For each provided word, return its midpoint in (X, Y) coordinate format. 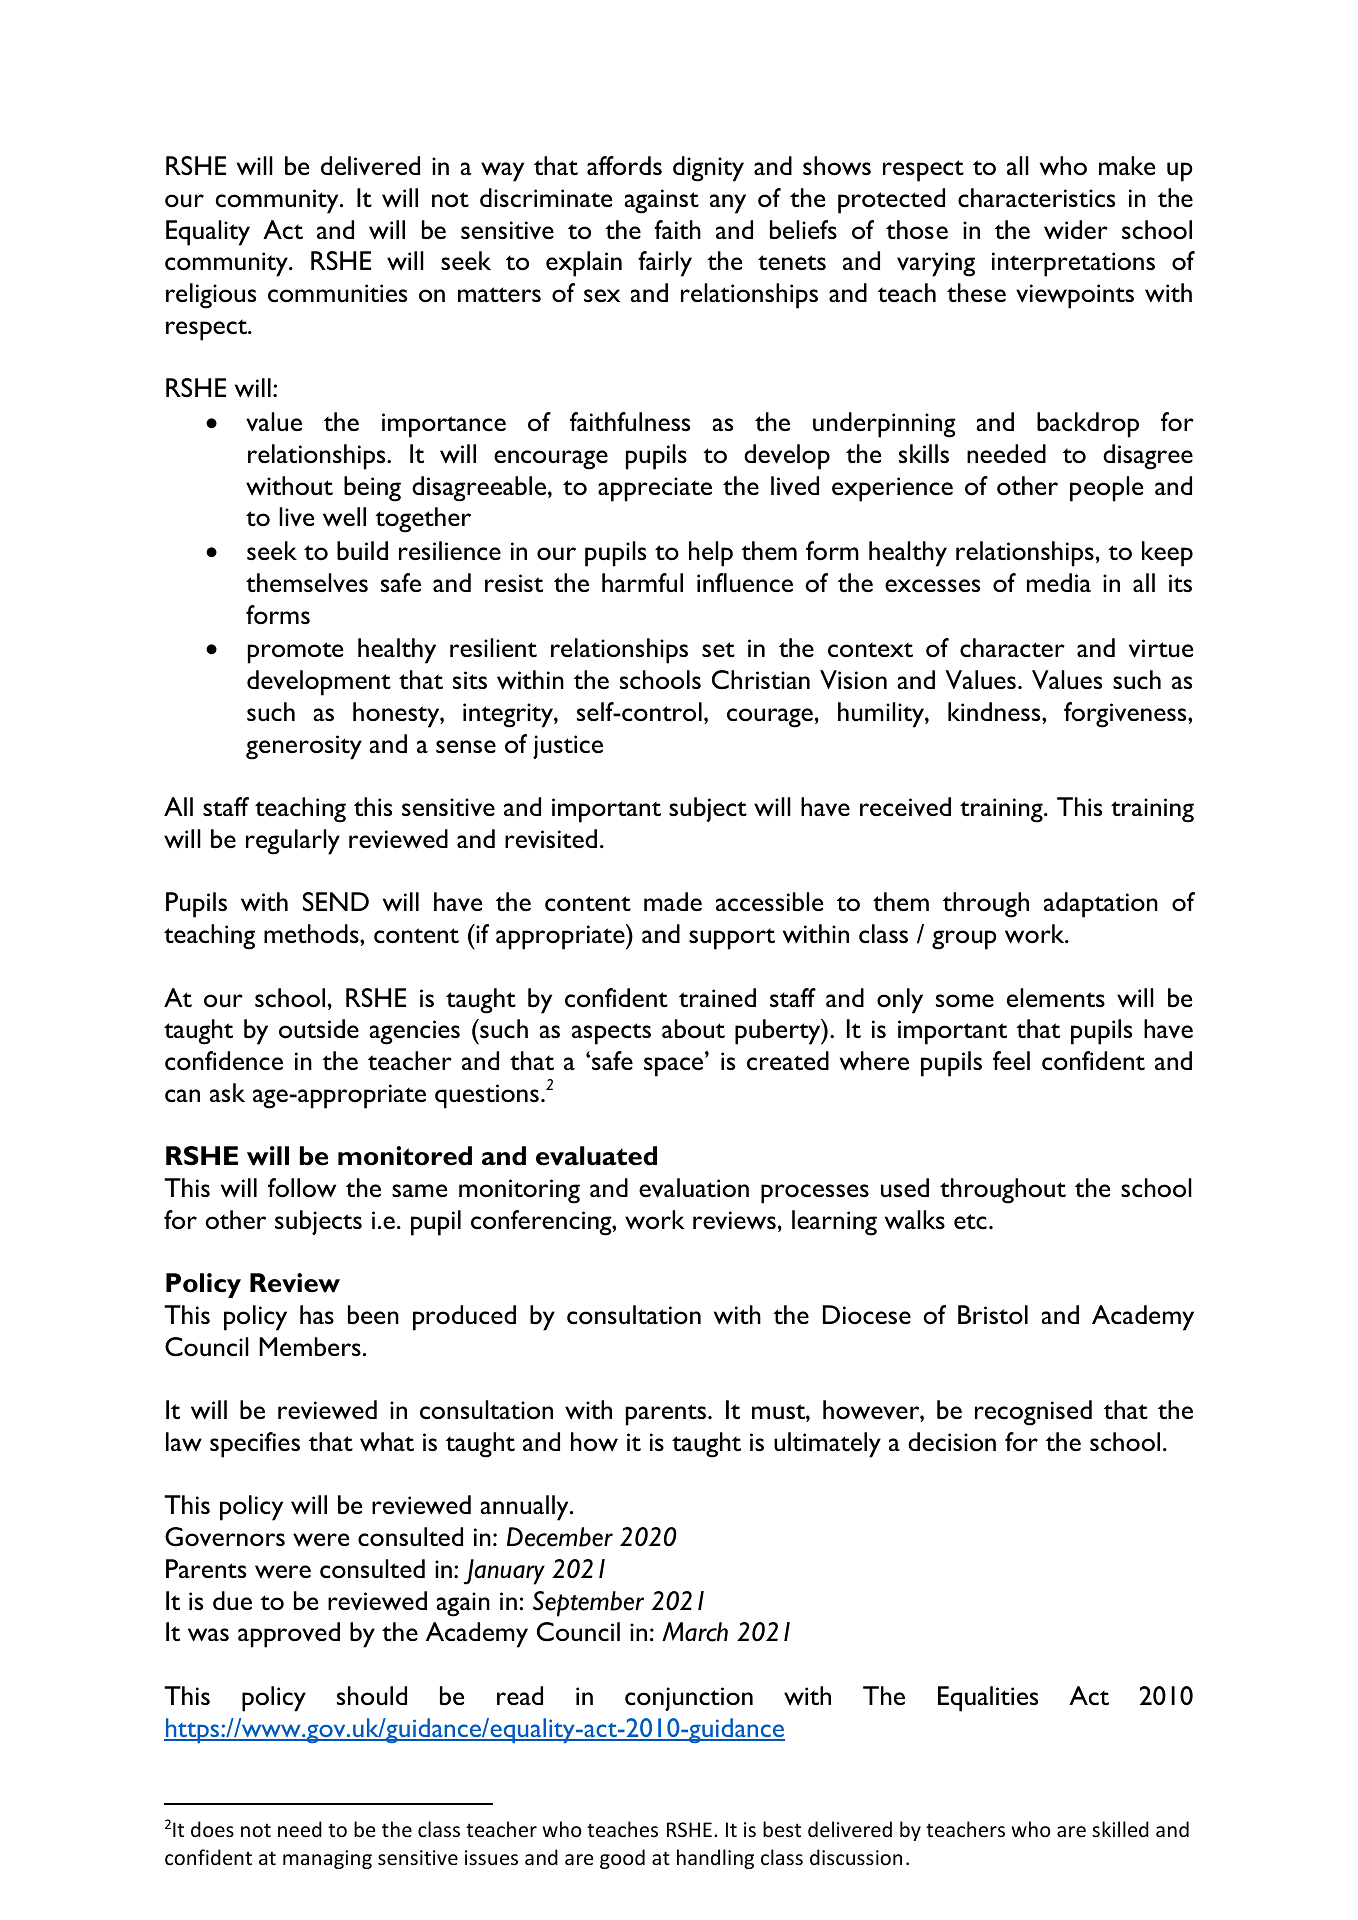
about (693, 1029)
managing (327, 1859)
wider (1076, 229)
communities (337, 293)
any (728, 204)
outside (319, 1029)
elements (1056, 997)
